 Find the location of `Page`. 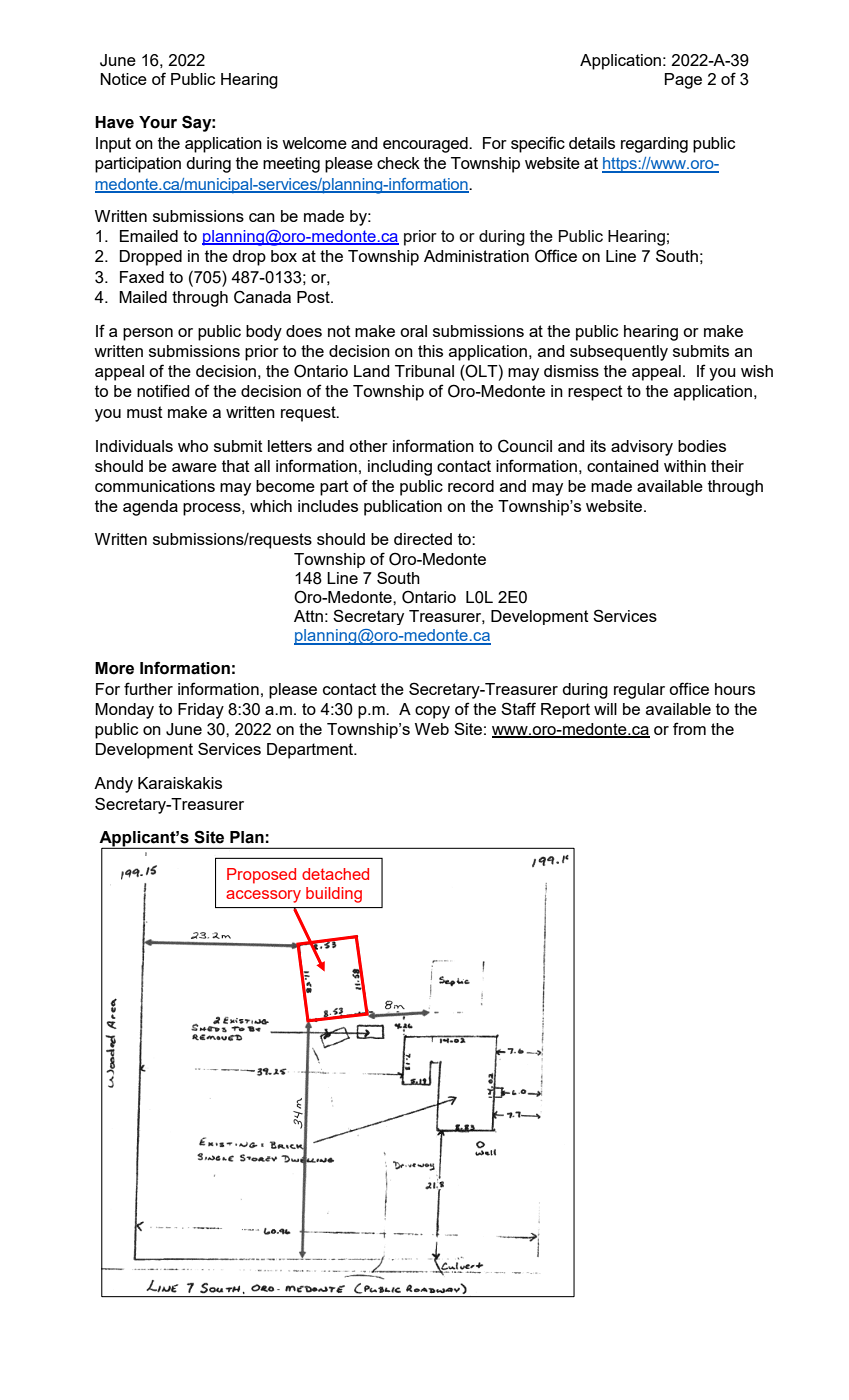

Page is located at coordinates (683, 81).
